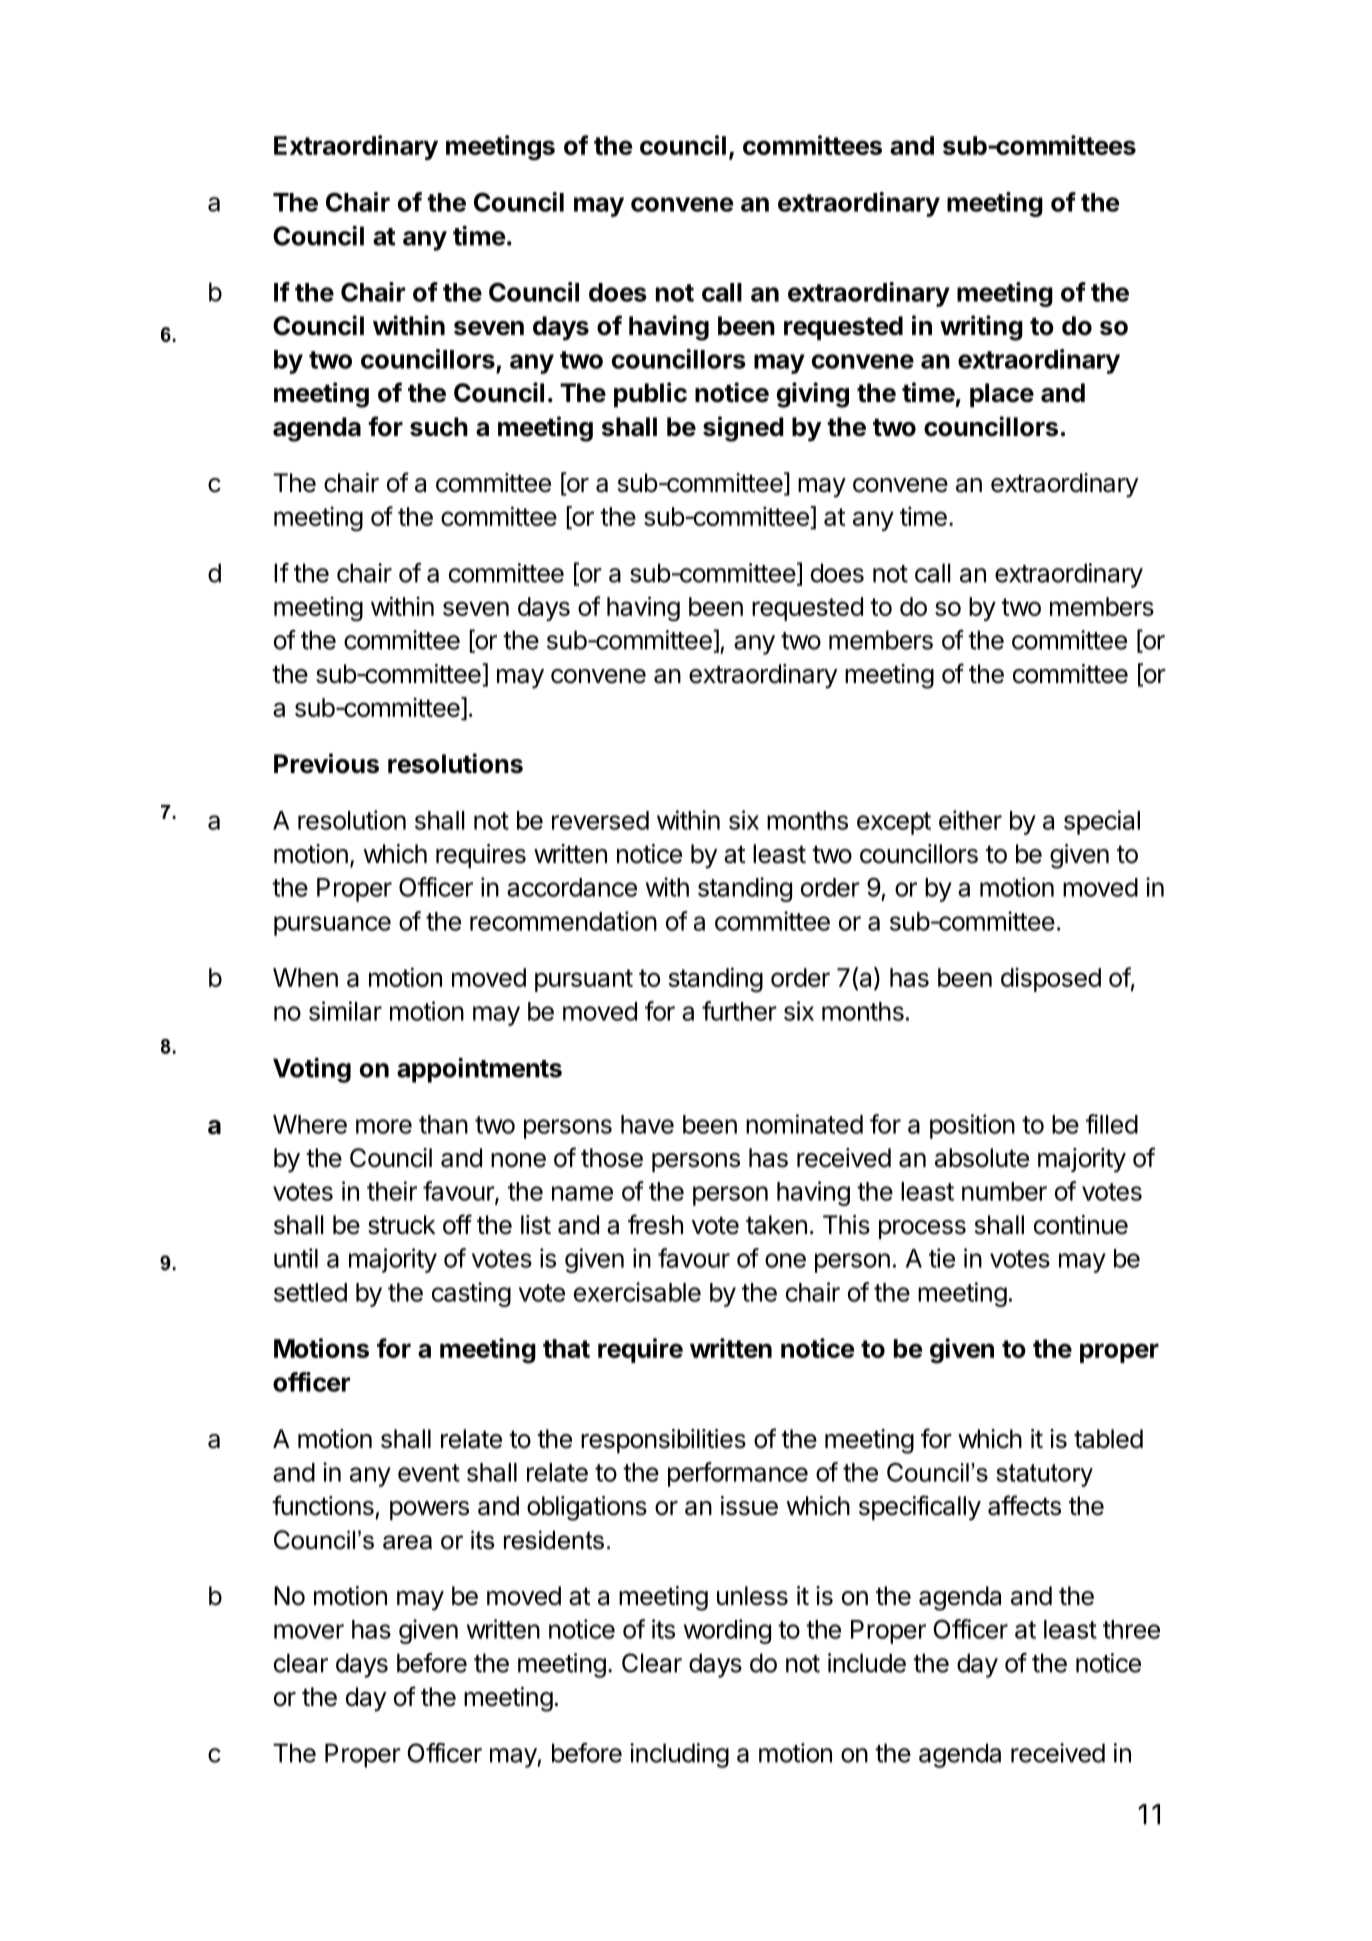 This image has height=1941, width=1372. Describe the element at coordinates (600, 820) in the image. I see `reversed` at that location.
